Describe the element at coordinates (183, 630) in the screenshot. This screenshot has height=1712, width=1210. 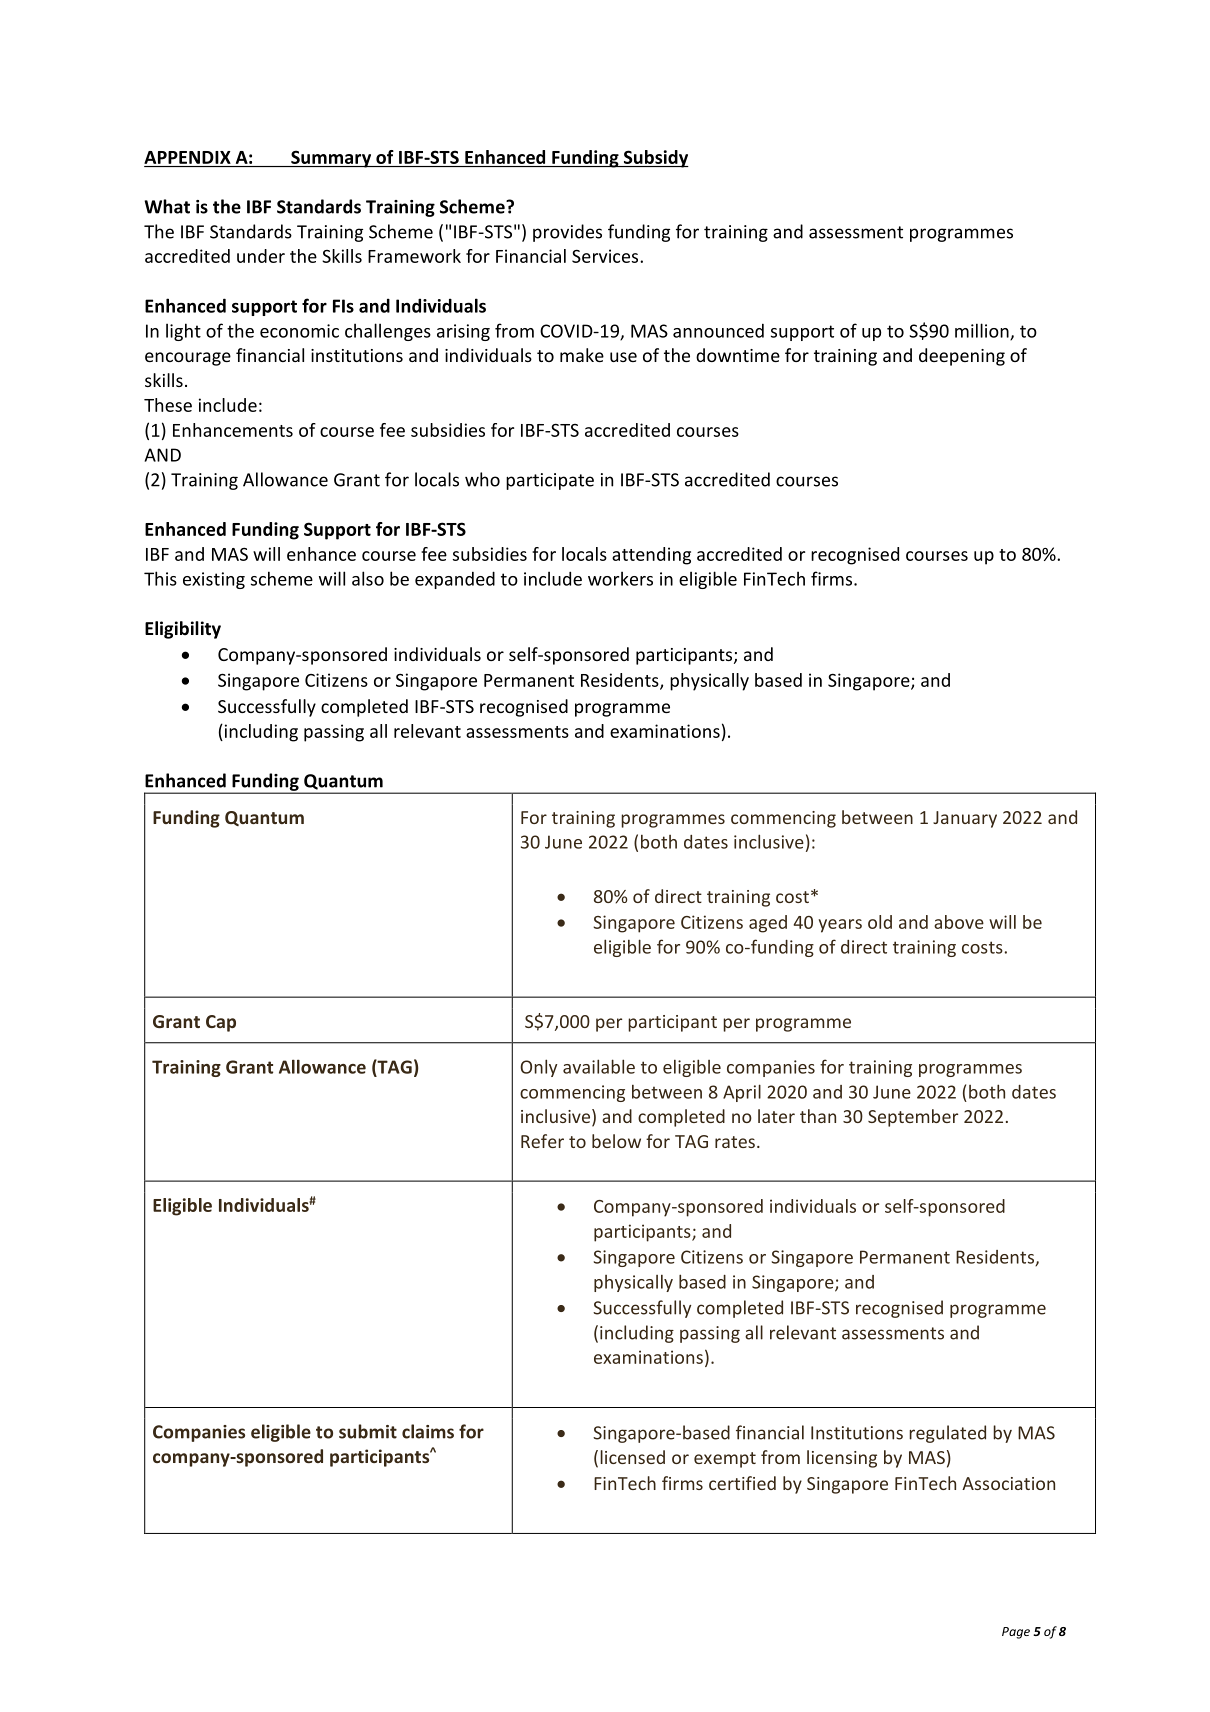
I see `Eligibility` at that location.
